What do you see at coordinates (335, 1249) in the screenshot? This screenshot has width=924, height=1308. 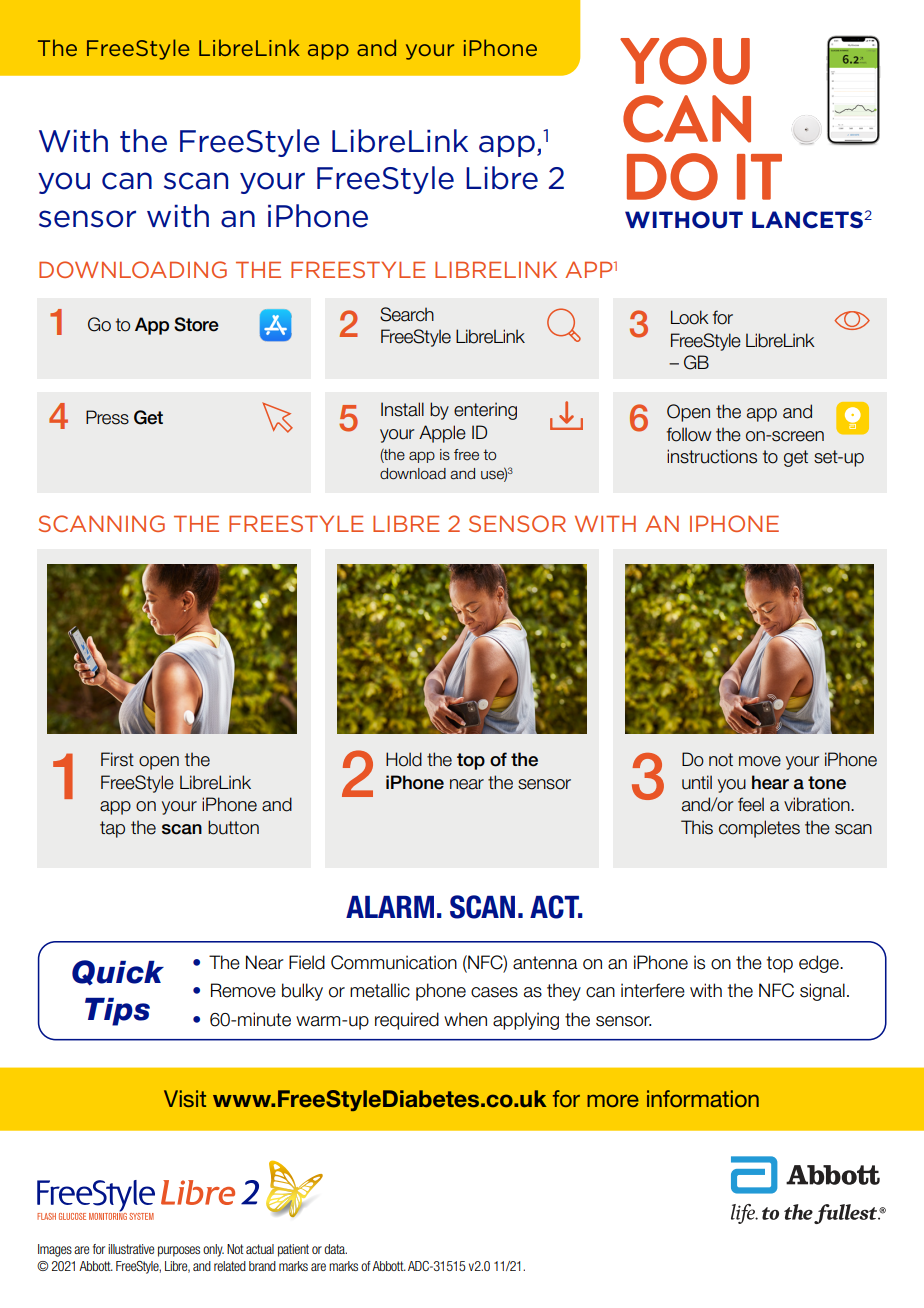 I see `data` at bounding box center [335, 1249].
